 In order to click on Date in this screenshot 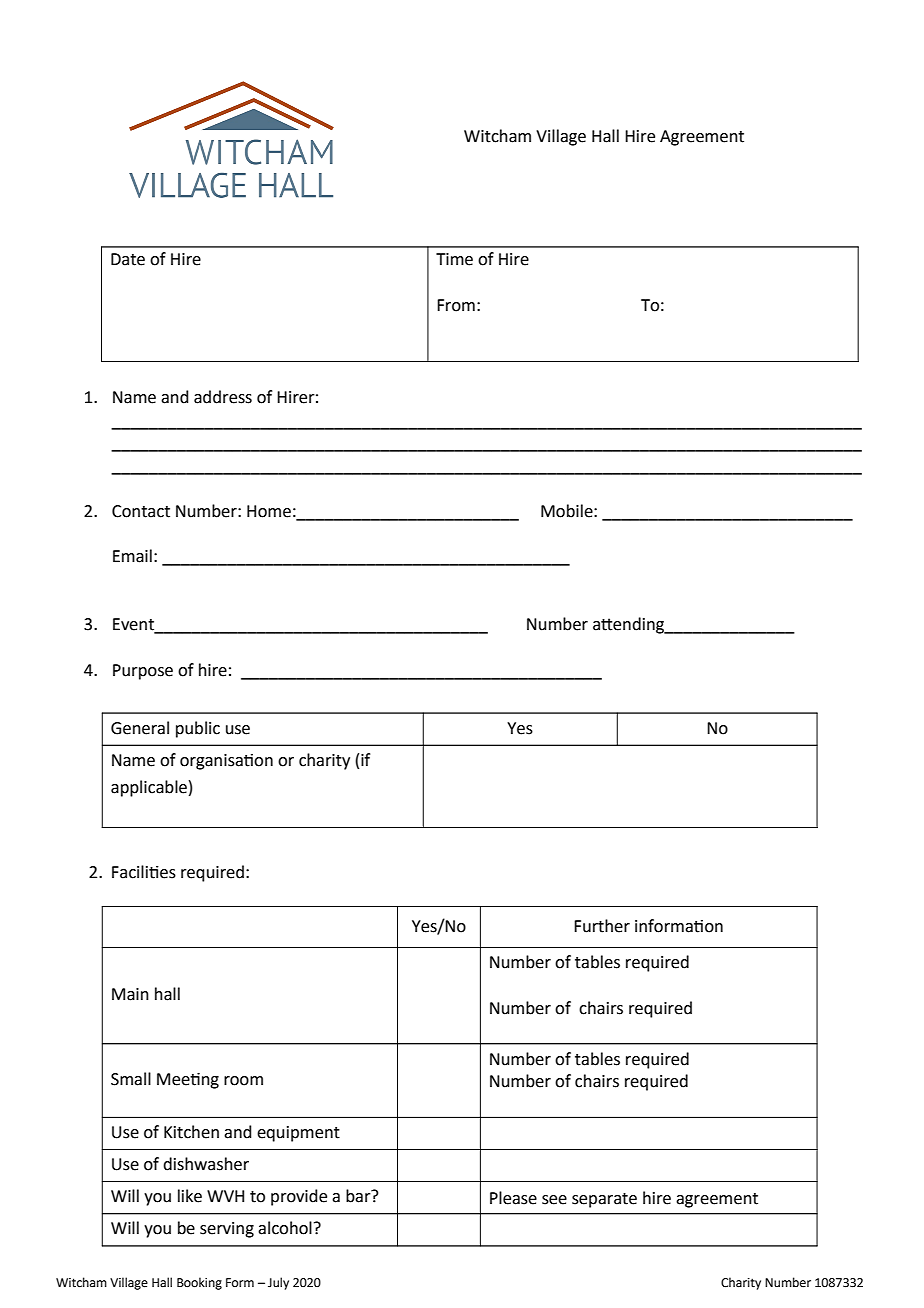, I will do `click(128, 259)`.
